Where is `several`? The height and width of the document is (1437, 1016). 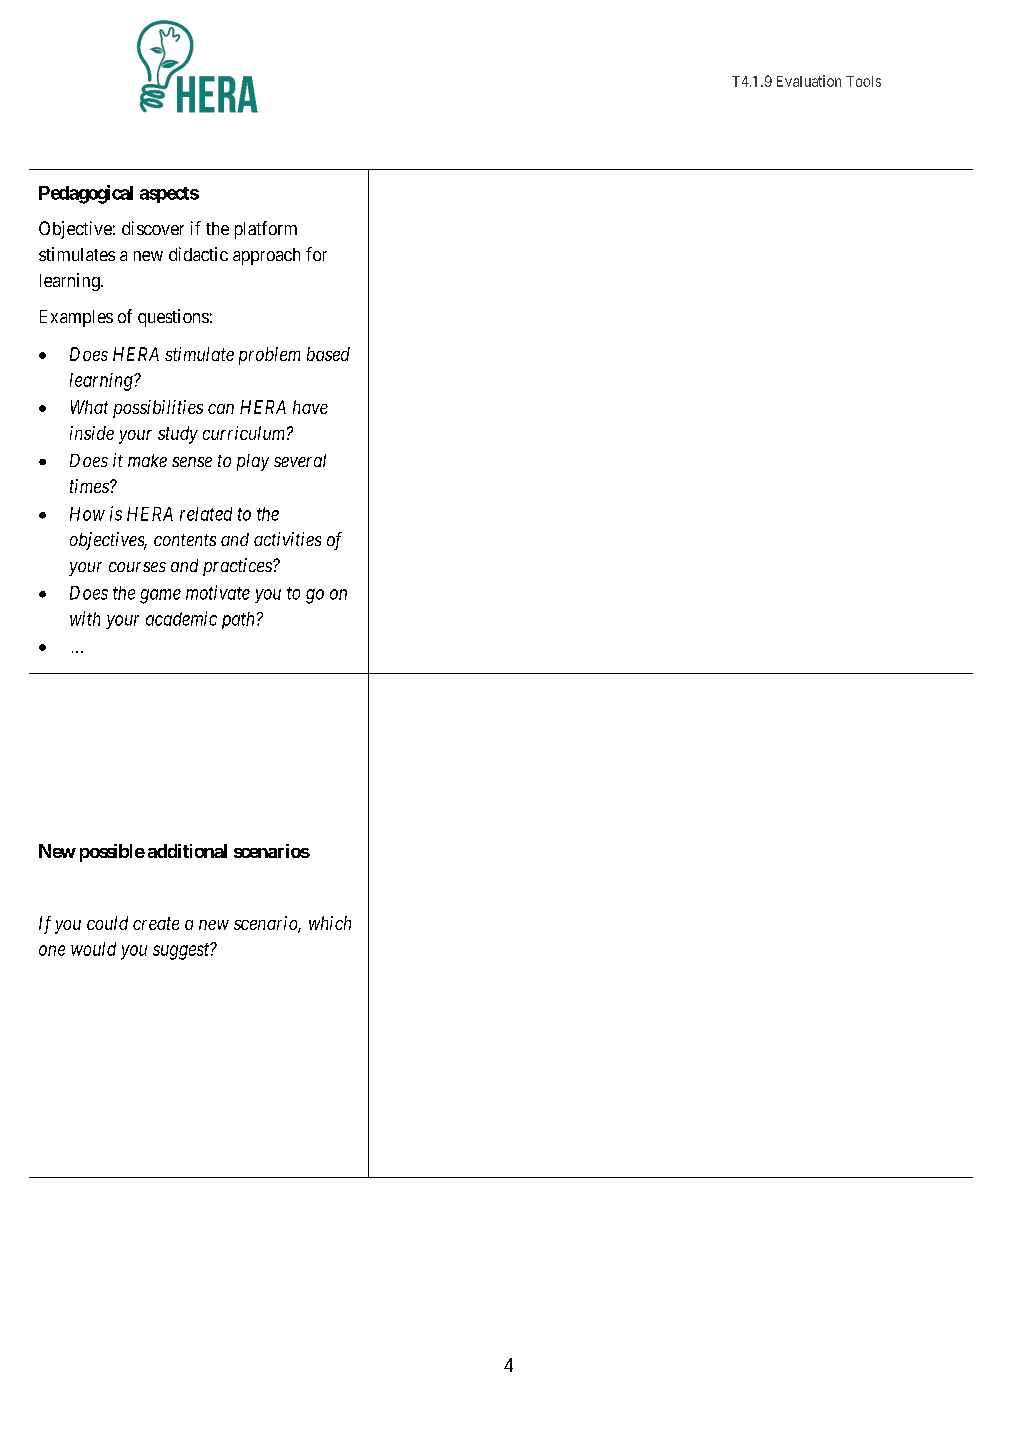 several is located at coordinates (300, 460).
